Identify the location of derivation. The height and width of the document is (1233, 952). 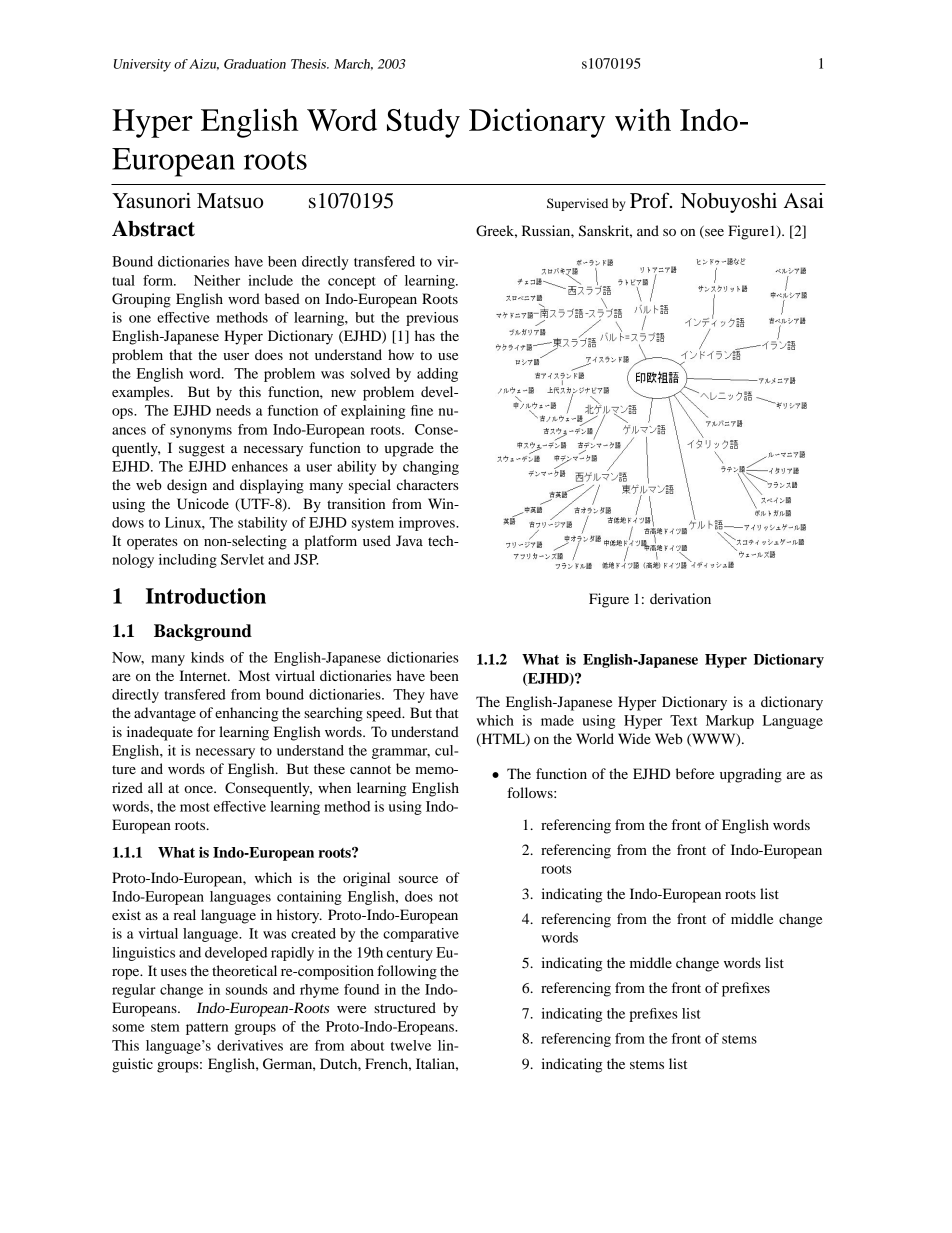
(680, 598).
